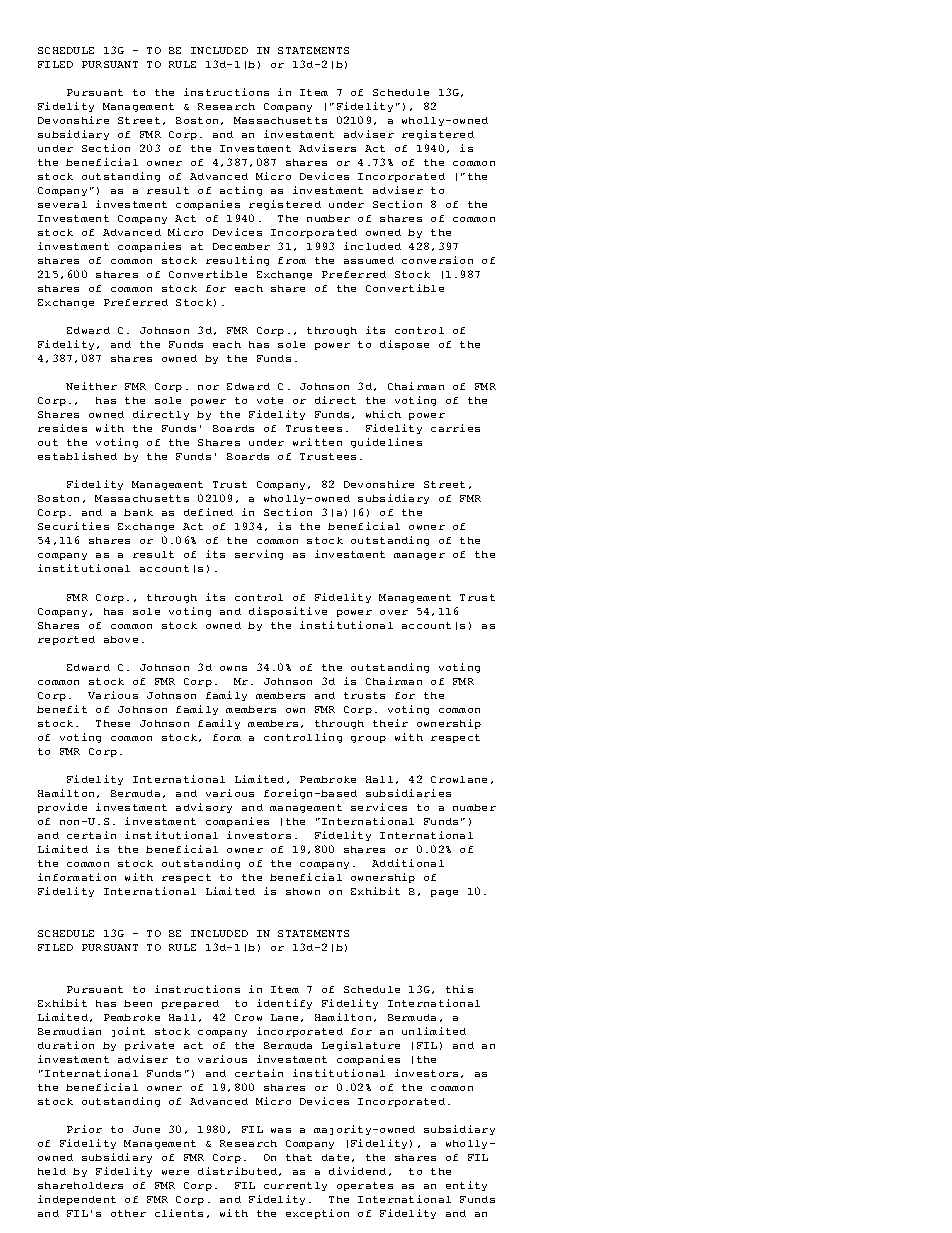 This screenshot has width=952, height=1233. Describe the element at coordinates (233, 668) in the screenshot. I see `owns` at that location.
